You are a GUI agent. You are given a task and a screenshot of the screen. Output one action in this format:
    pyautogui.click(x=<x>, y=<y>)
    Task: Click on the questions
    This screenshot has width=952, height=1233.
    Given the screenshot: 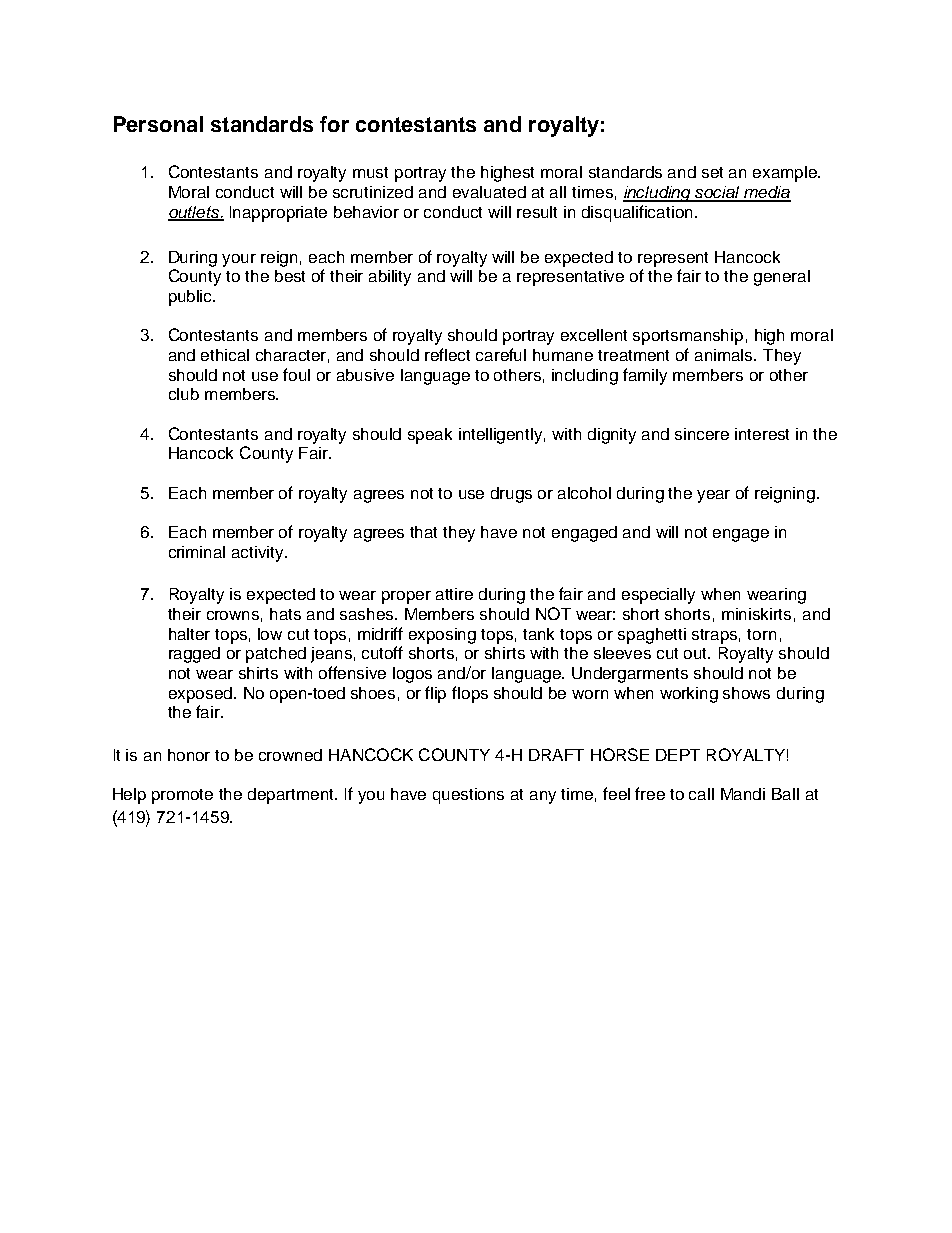 What is the action you would take?
    pyautogui.click(x=468, y=796)
